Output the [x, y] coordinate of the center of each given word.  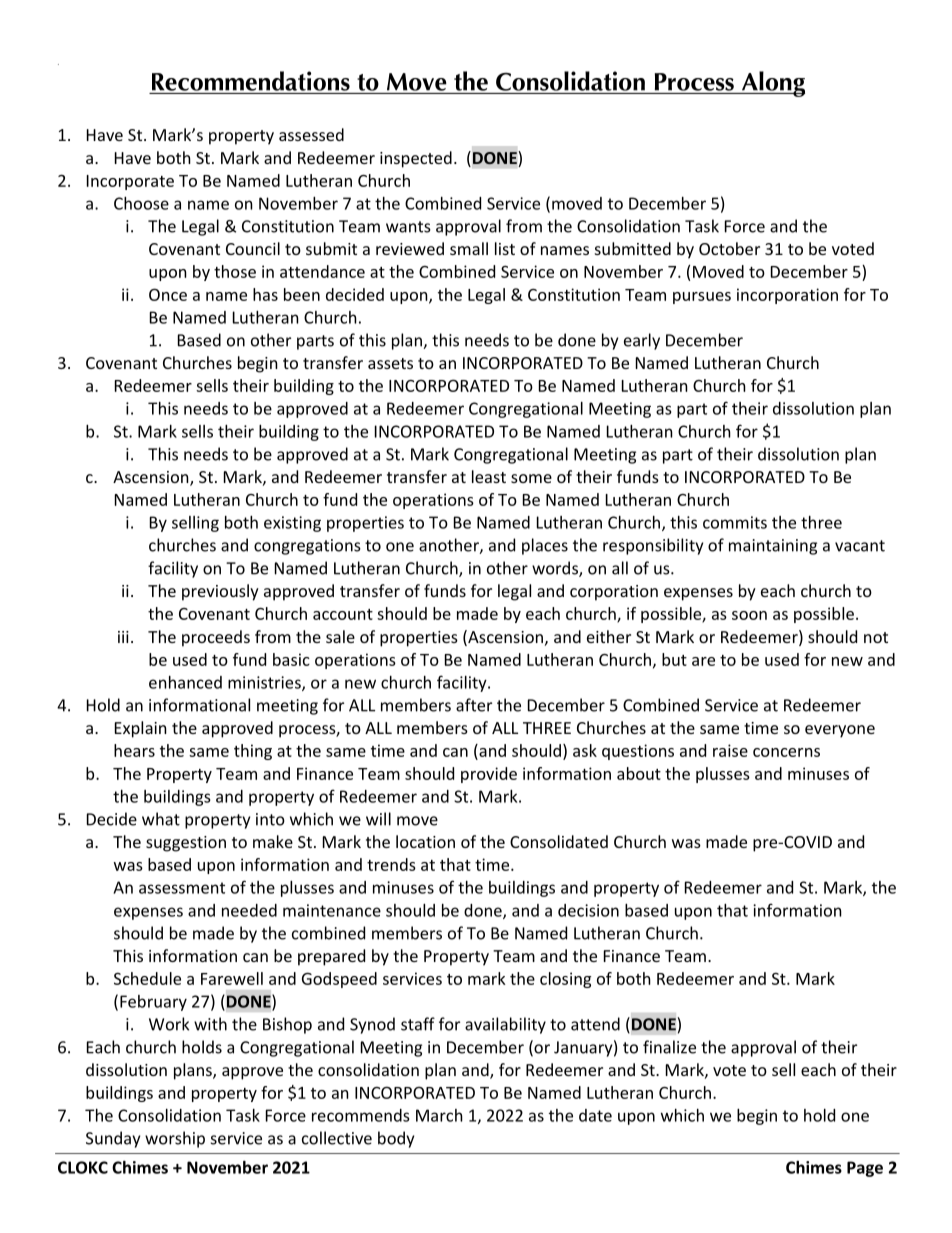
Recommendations [251, 81]
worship [175, 1139]
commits [735, 522]
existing [292, 524]
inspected [416, 159]
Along [772, 84]
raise [730, 750]
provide [489, 775]
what [161, 819]
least [489, 476]
